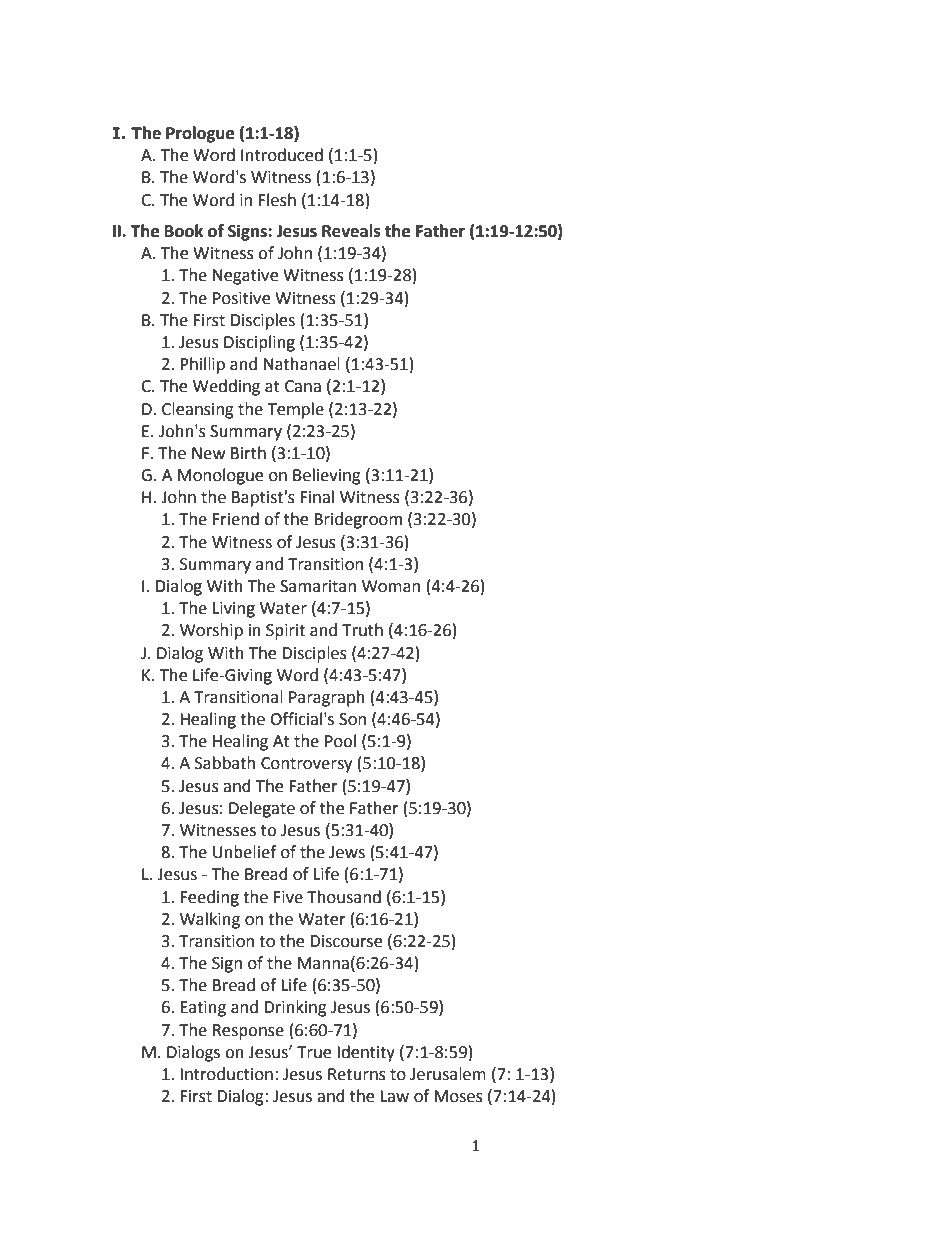 This document has height=1233, width=952. What do you see at coordinates (282, 155) in the document?
I see `Introduced` at bounding box center [282, 155].
